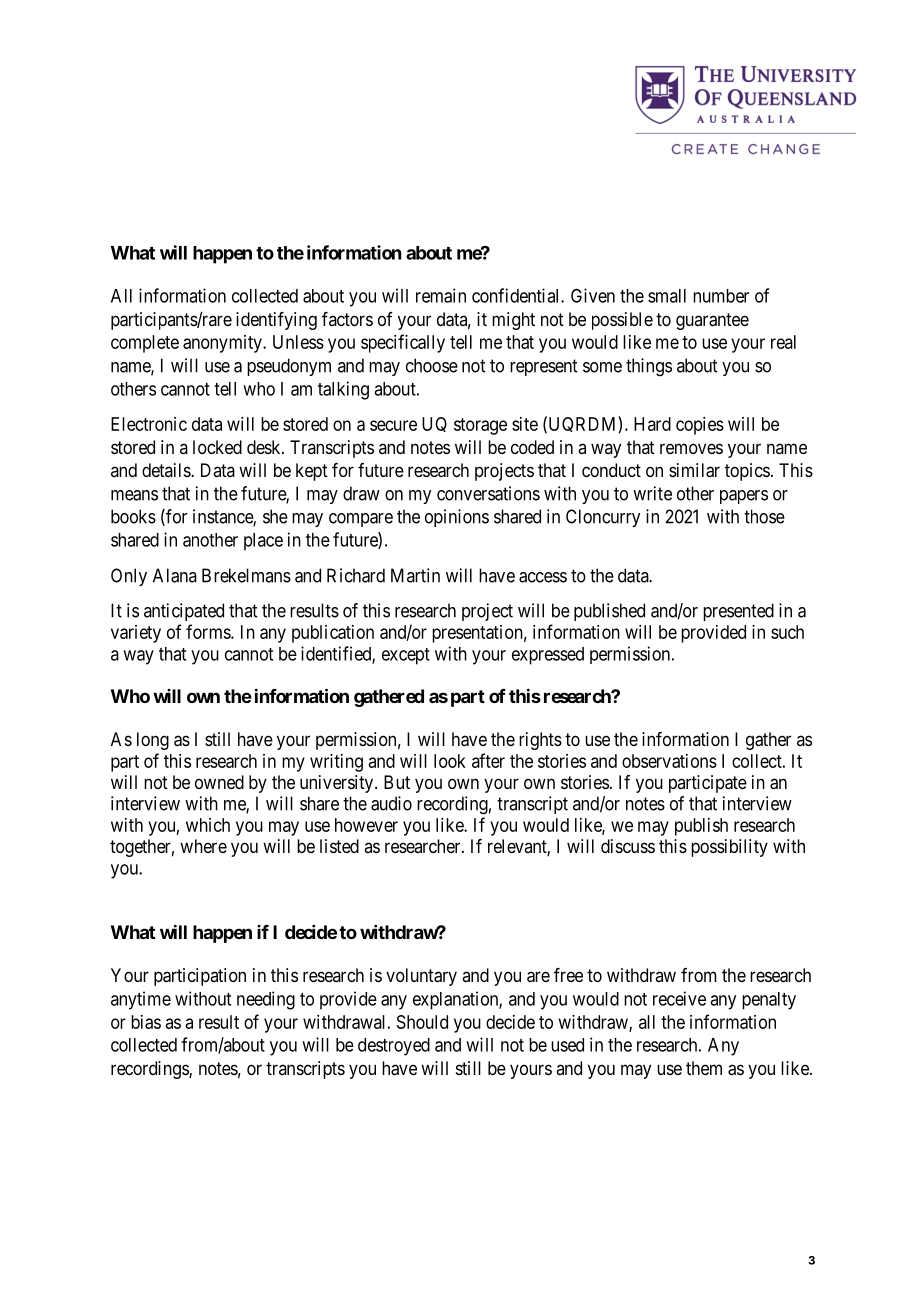 The width and height of the screenshot is (924, 1308). What do you see at coordinates (738, 612) in the screenshot?
I see `presented` at bounding box center [738, 612].
